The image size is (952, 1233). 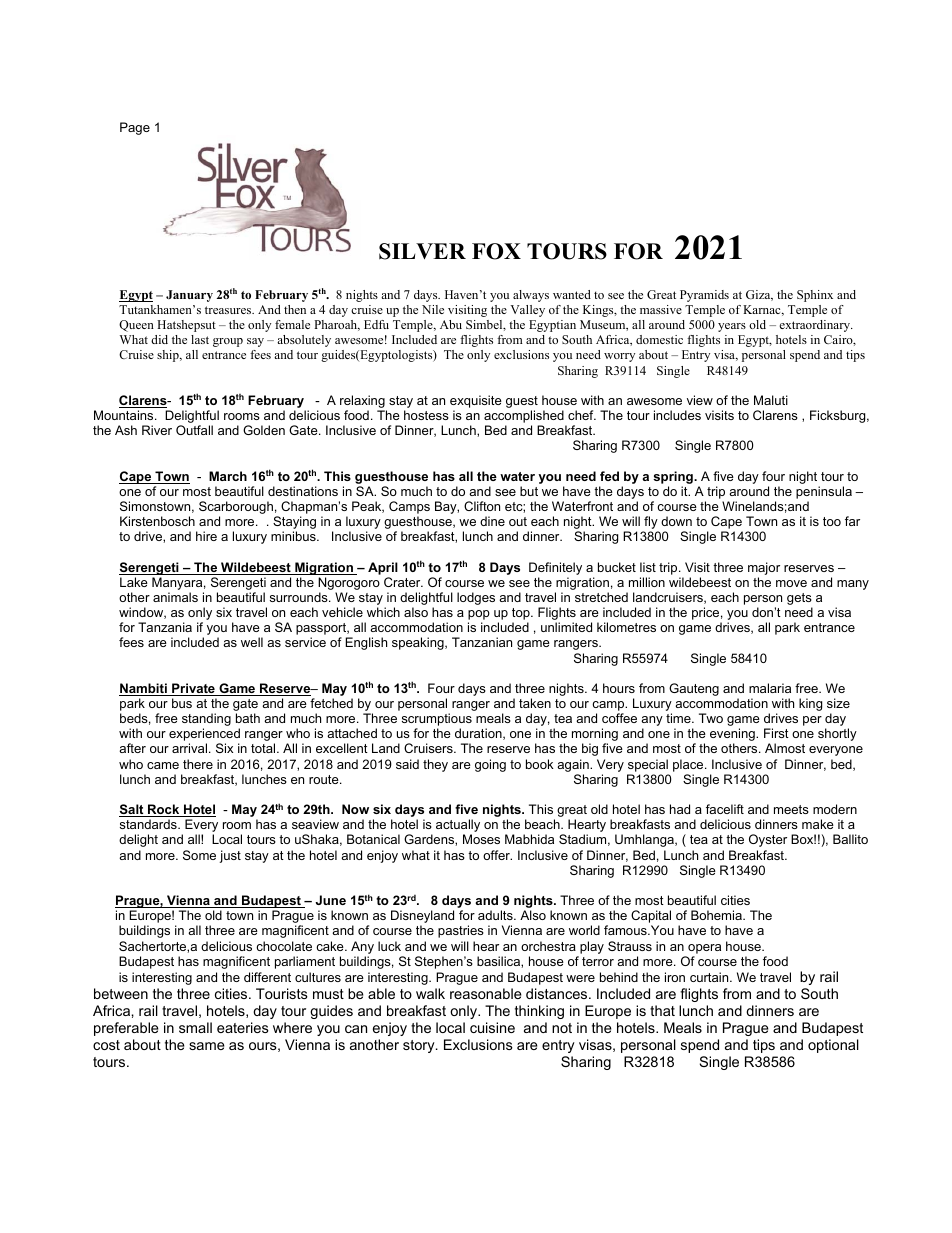 What do you see at coordinates (791, 583) in the document?
I see `move` at bounding box center [791, 583].
